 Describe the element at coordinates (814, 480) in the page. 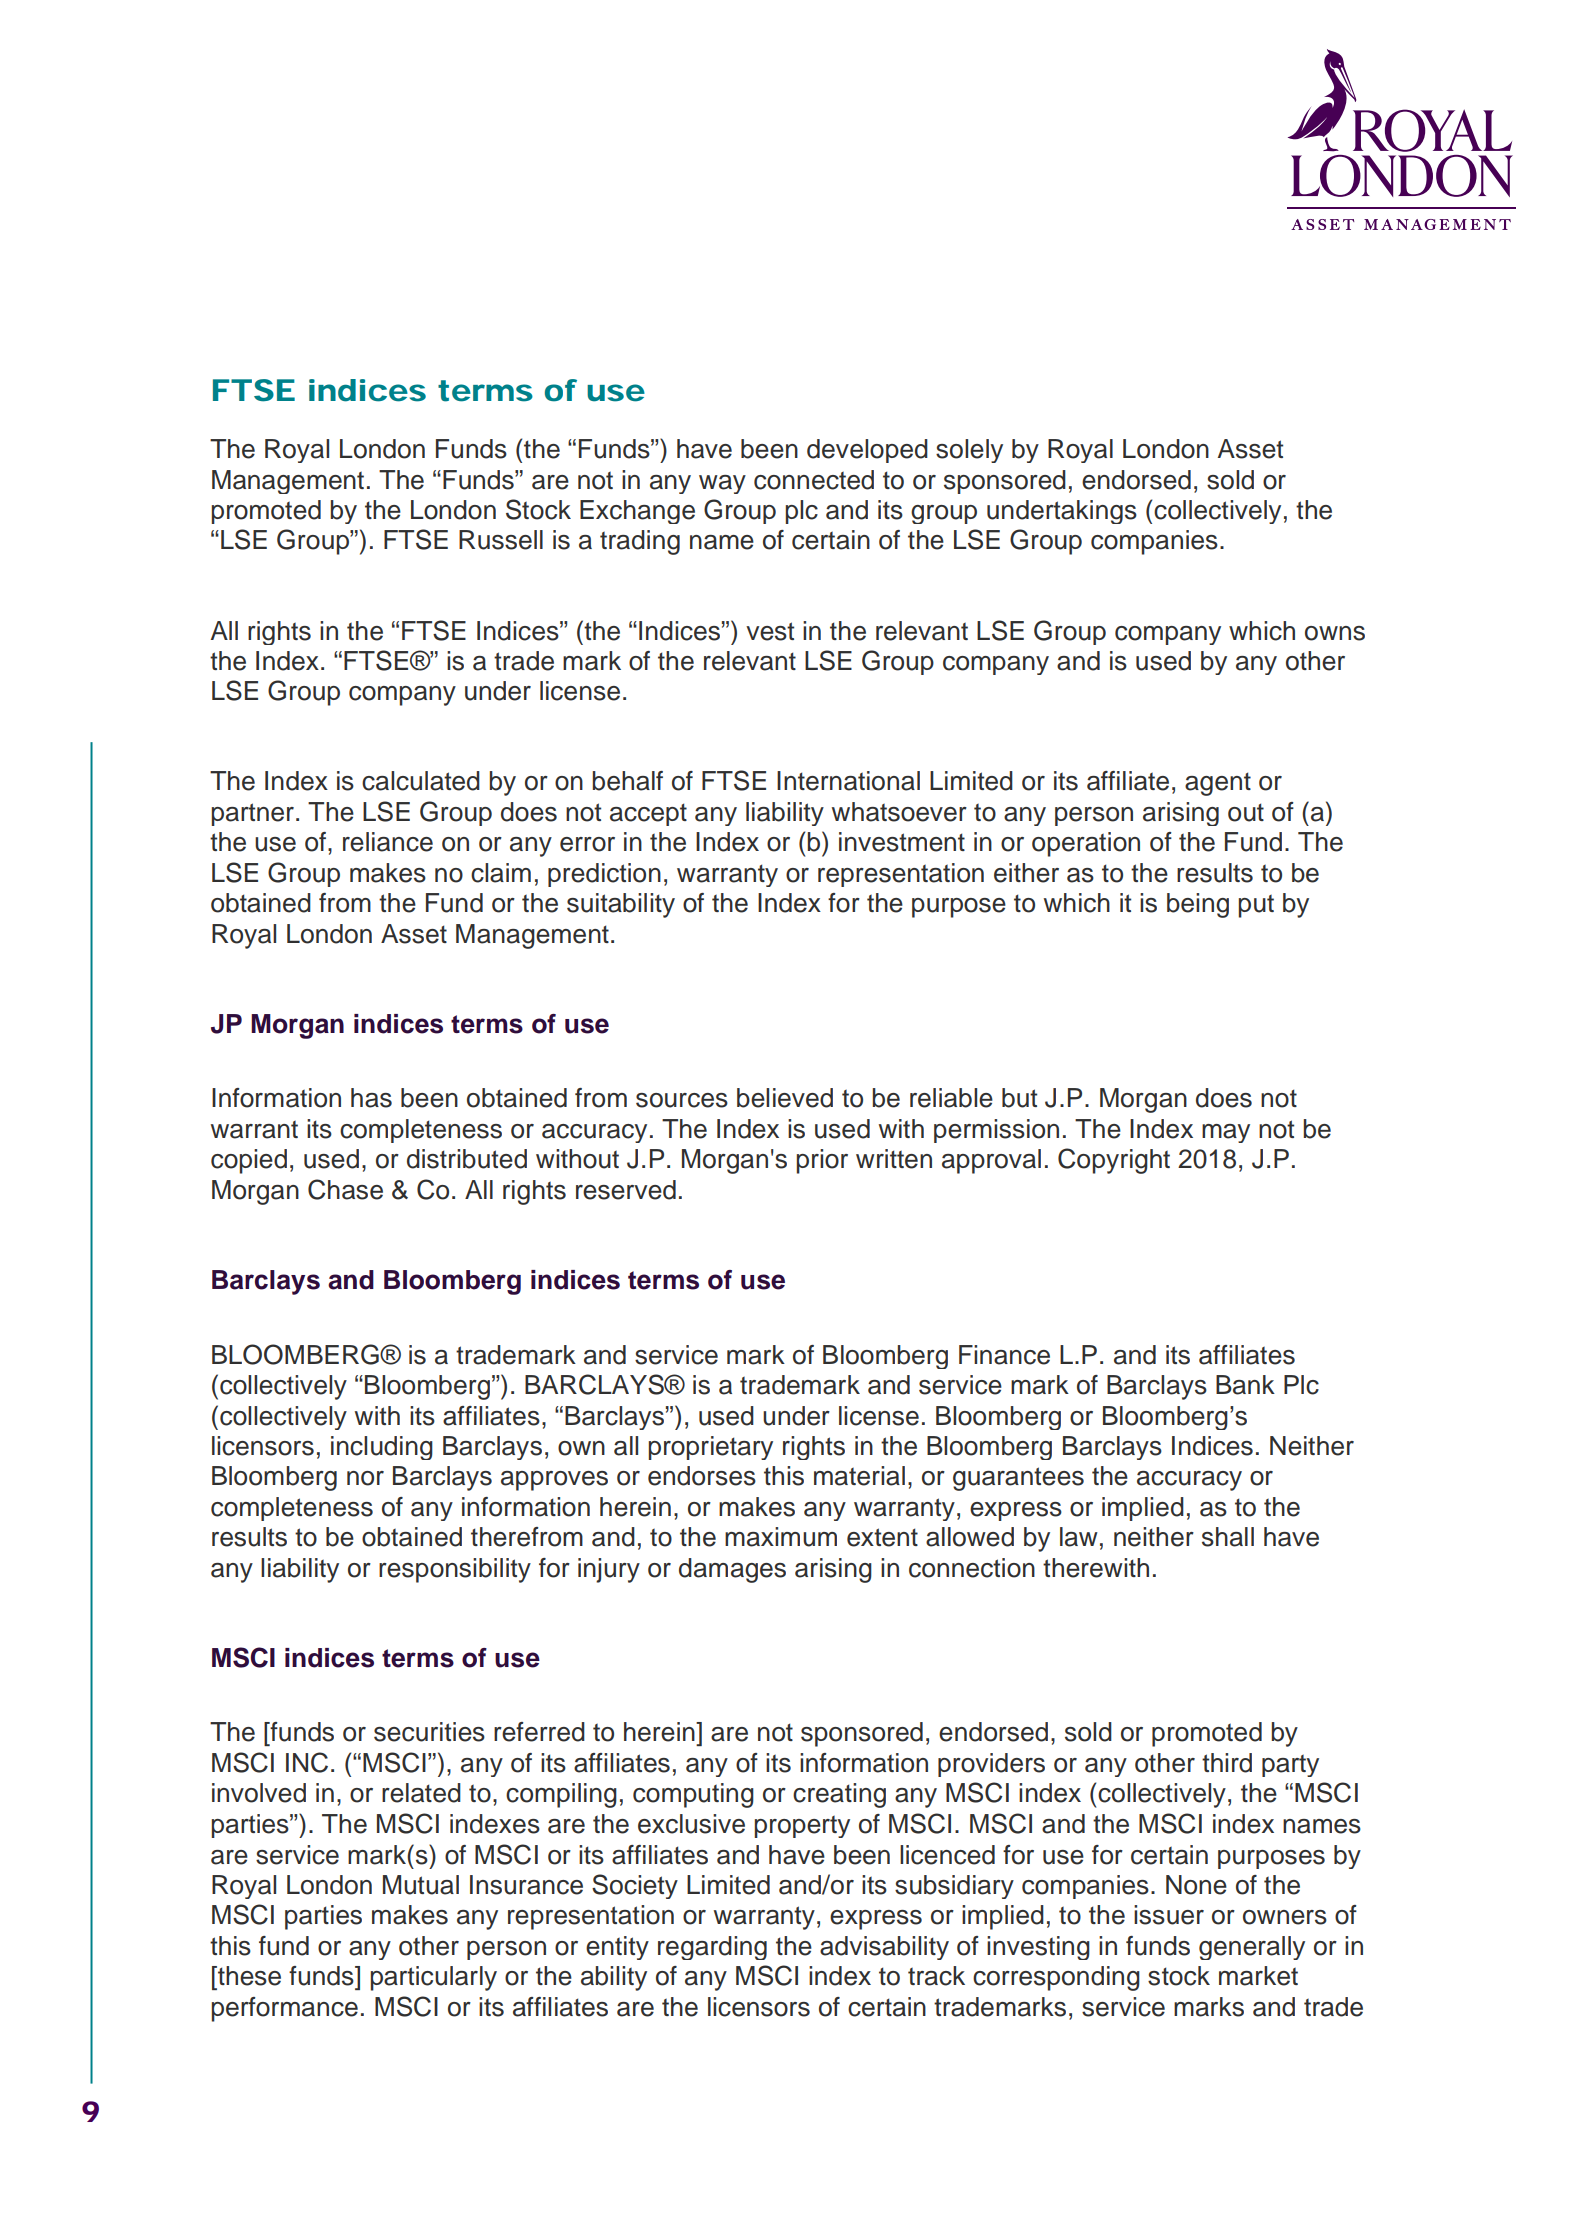

I see `connected` at that location.
